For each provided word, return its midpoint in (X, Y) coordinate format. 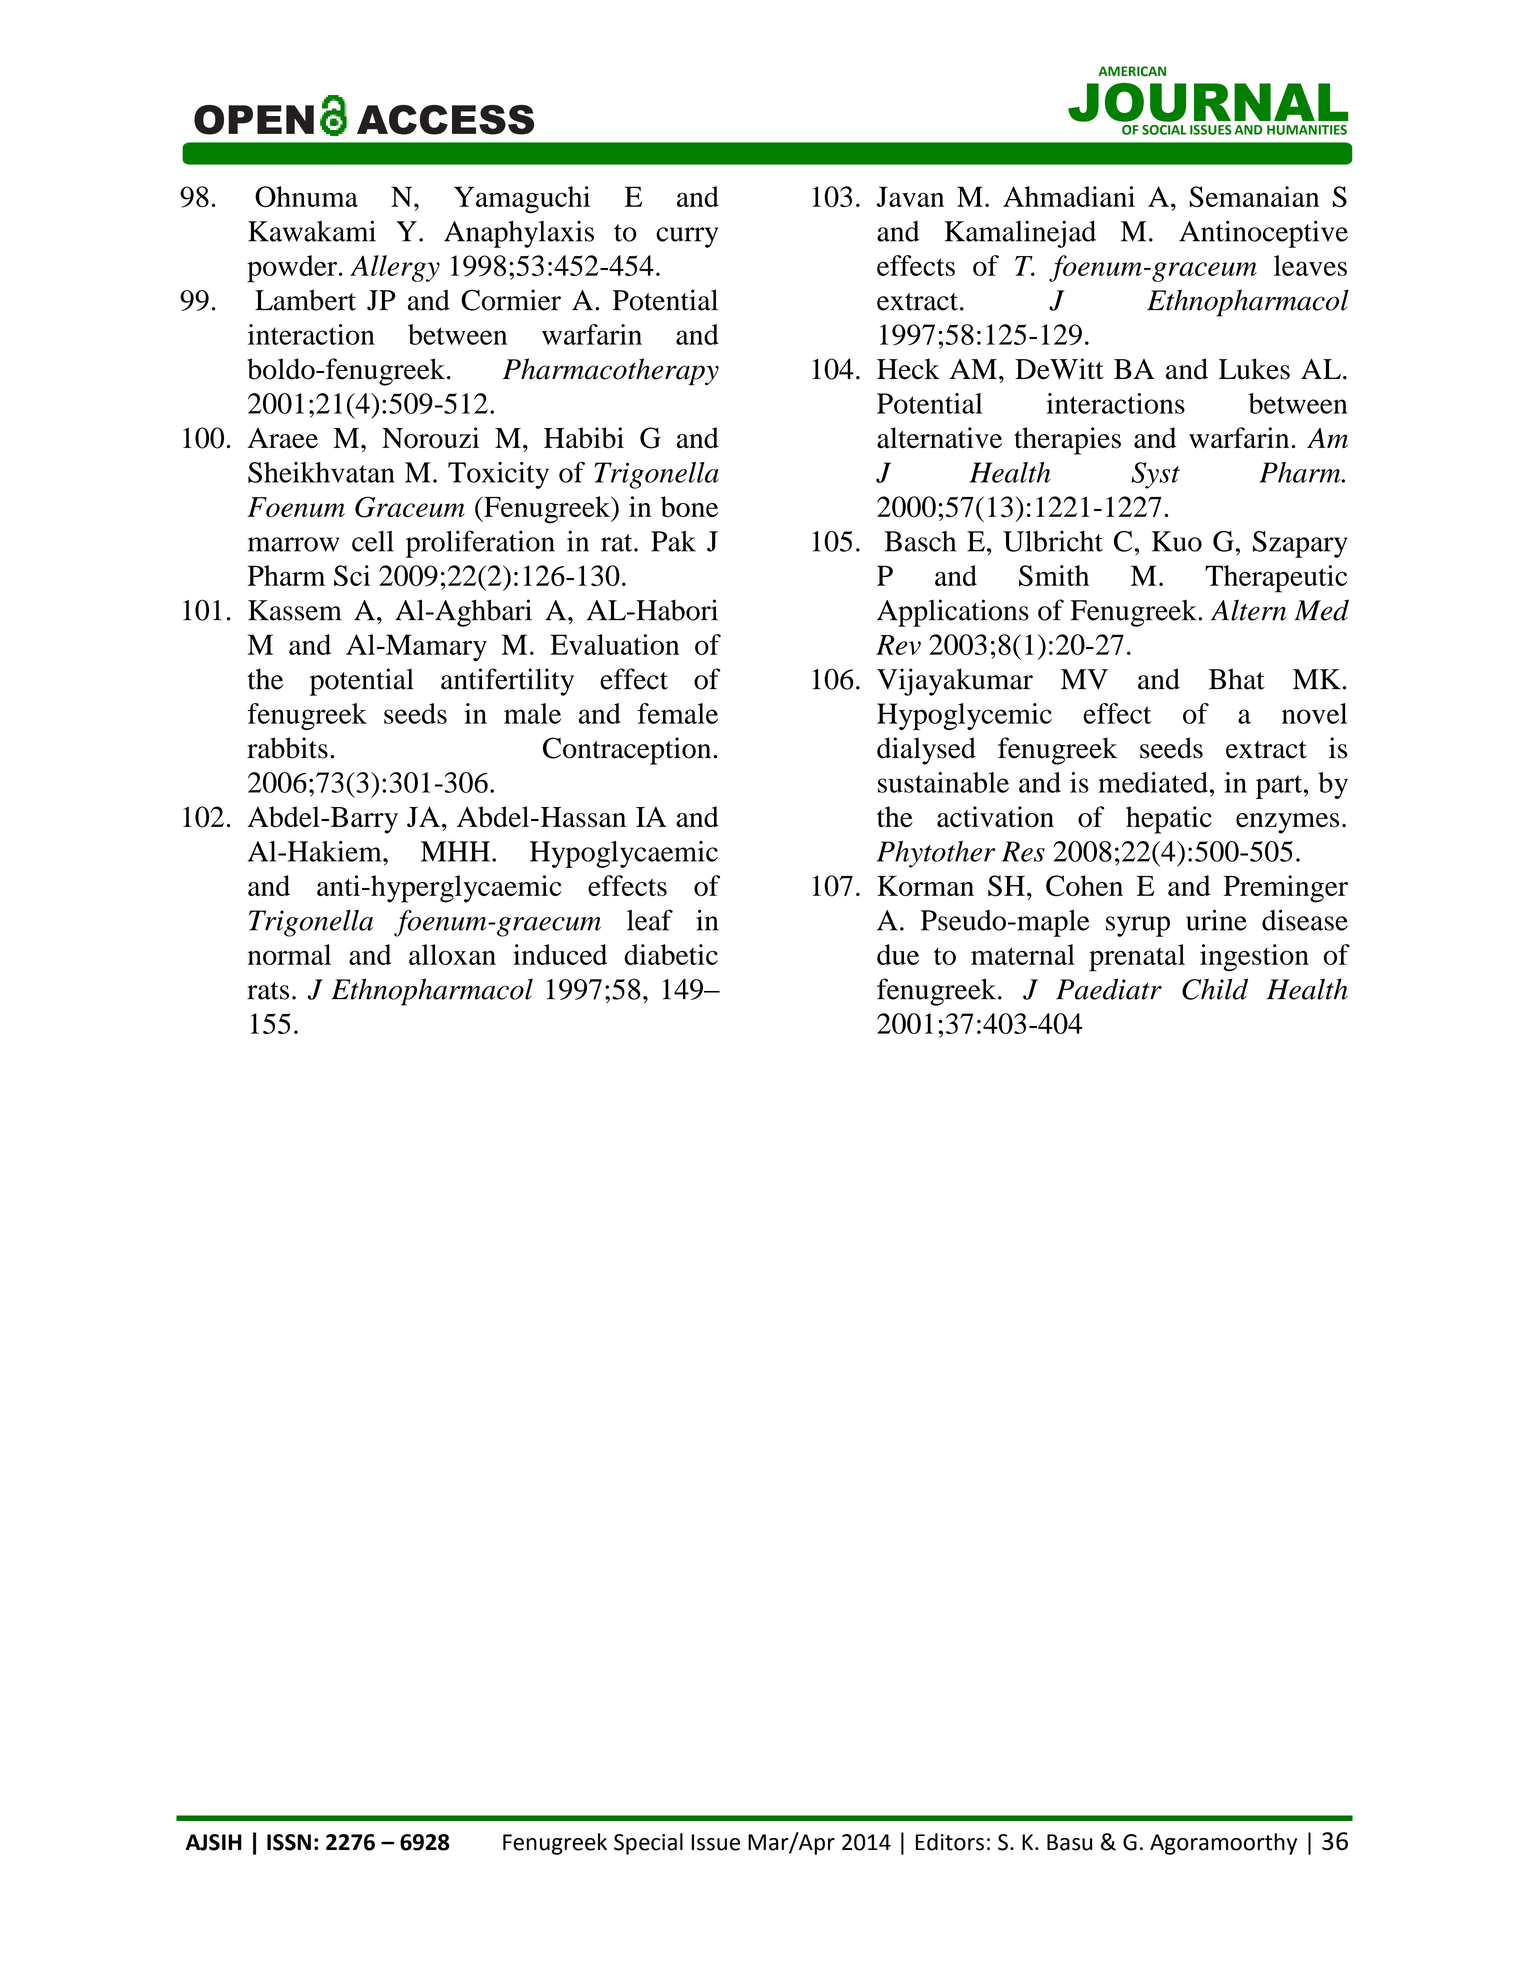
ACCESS (445, 120)
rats (268, 991)
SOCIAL (1164, 130)
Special (648, 1844)
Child (1215, 989)
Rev (898, 645)
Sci (352, 575)
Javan (910, 196)
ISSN (289, 1842)
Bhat (1237, 679)
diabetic (671, 954)
